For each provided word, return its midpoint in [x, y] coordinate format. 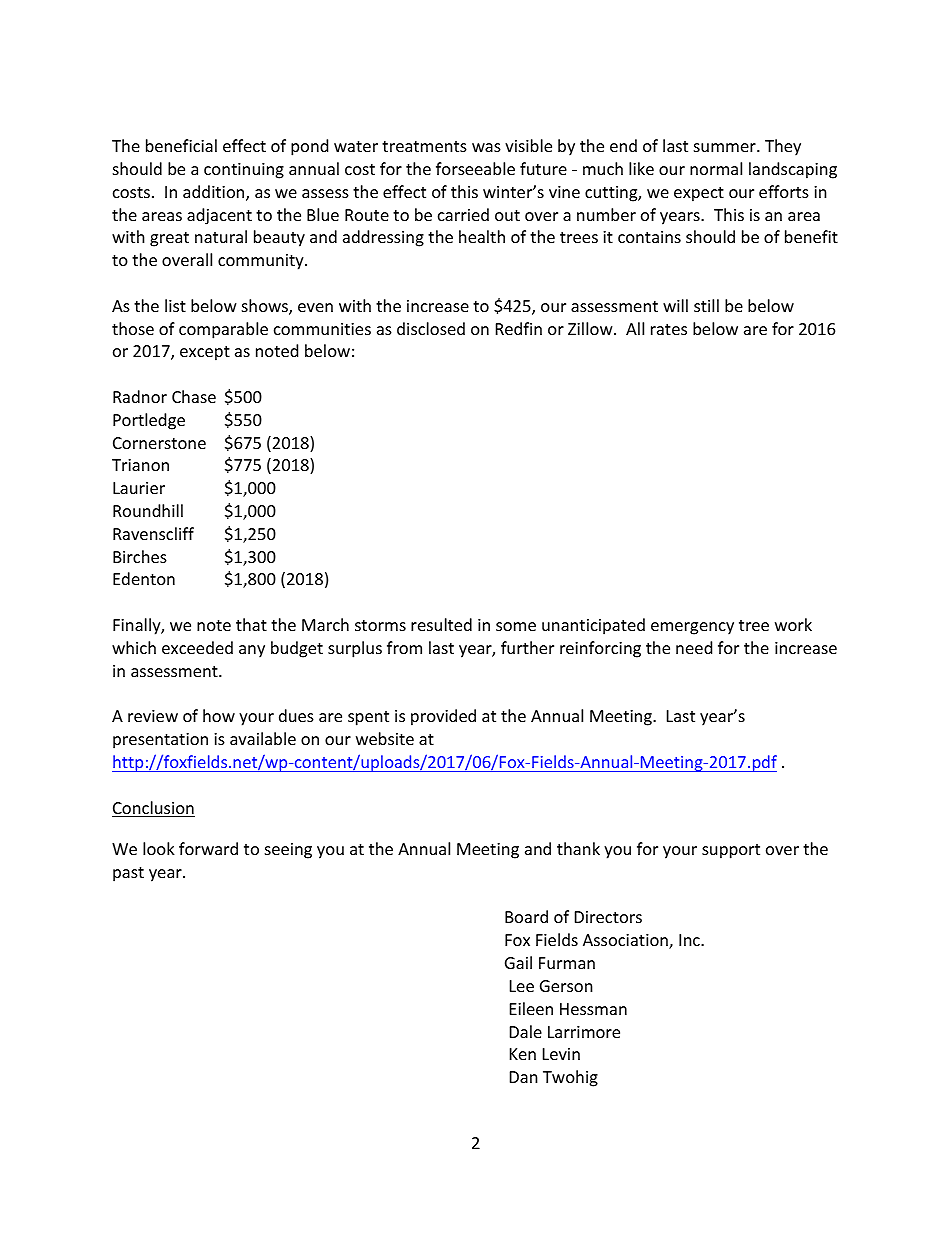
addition [215, 193]
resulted [441, 624]
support [731, 851]
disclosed [431, 328]
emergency [692, 628]
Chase [194, 396]
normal [716, 168]
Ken [523, 1054]
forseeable [475, 168]
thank [578, 848]
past [128, 874]
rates [669, 329]
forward [208, 848]
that [251, 624]
